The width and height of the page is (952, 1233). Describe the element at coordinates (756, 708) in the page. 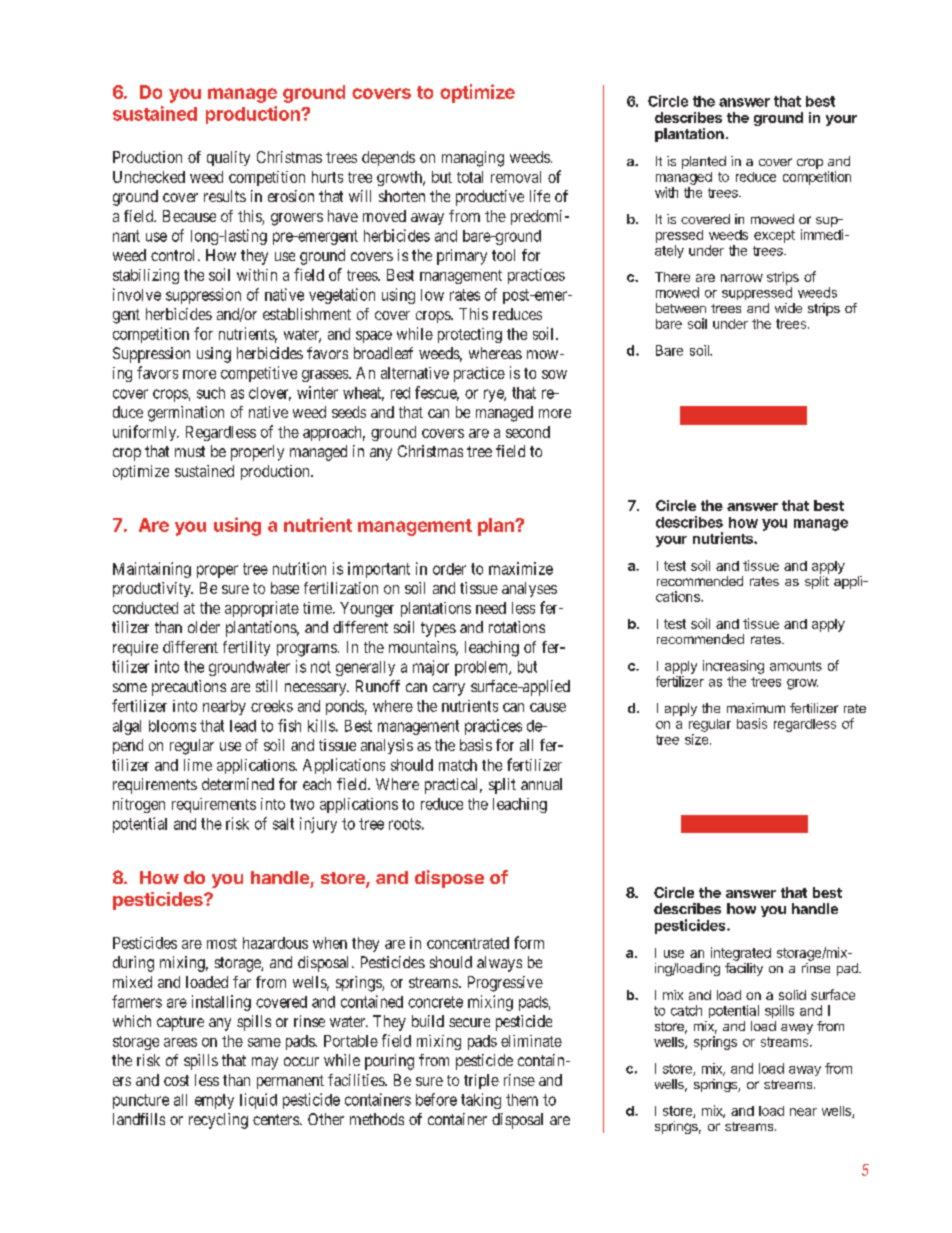

I see `maximum` at that location.
